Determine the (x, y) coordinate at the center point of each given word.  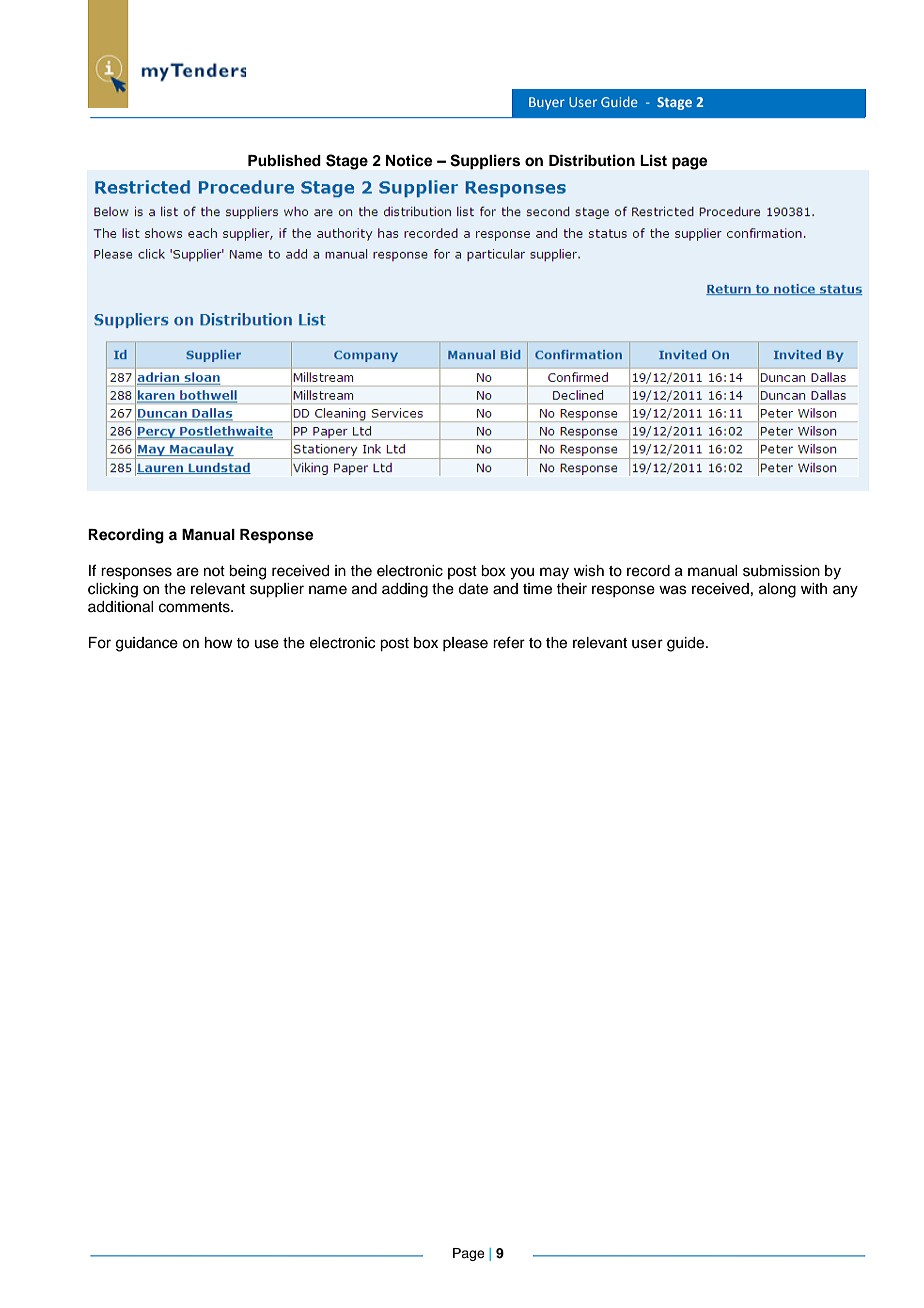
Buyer (547, 103)
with (814, 588)
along (777, 590)
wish (589, 571)
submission (781, 571)
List (653, 160)
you (522, 573)
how (219, 642)
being (247, 572)
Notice (409, 160)
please (465, 644)
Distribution (592, 160)
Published (284, 160)
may (554, 573)
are (188, 572)
